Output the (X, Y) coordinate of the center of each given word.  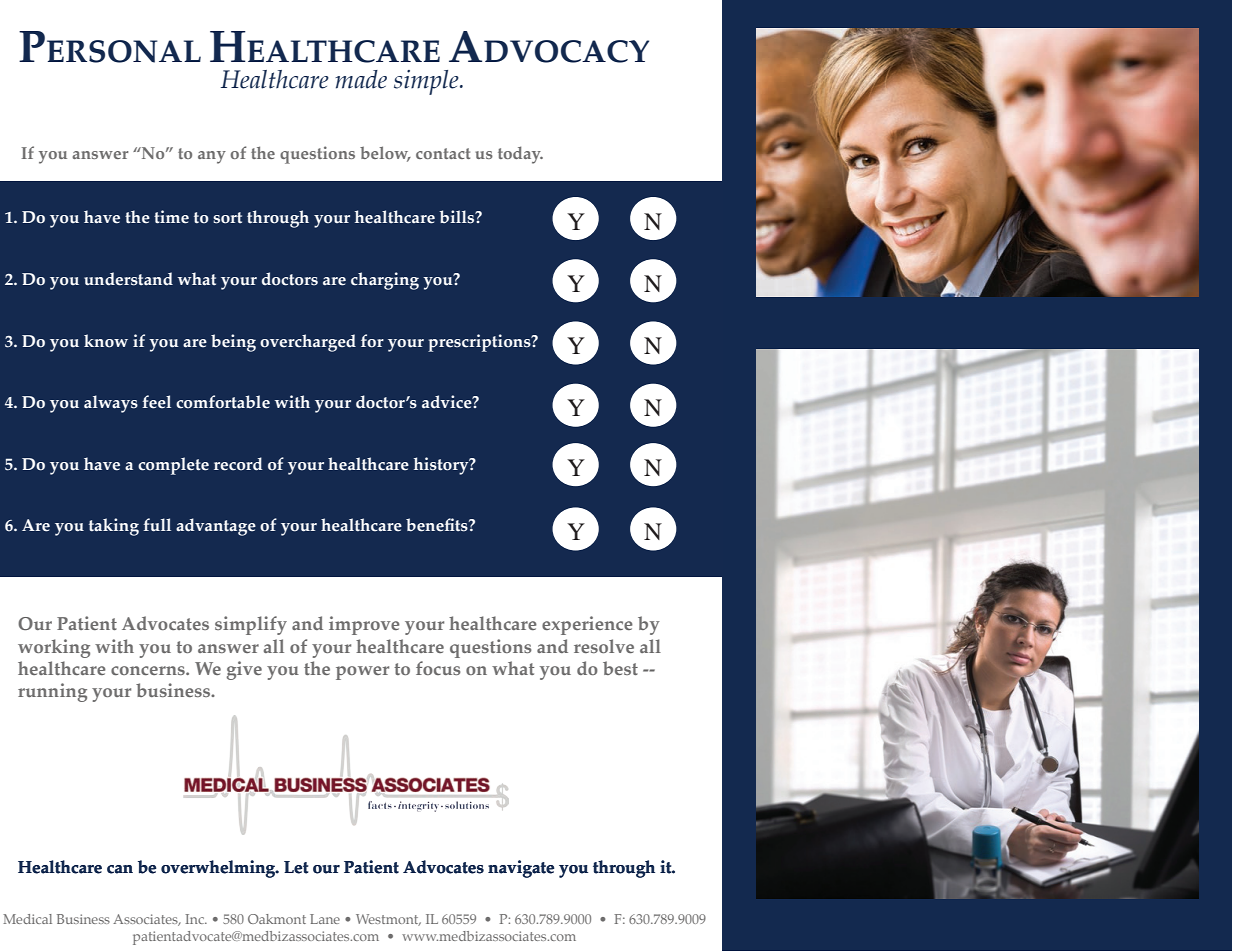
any (212, 157)
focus (438, 668)
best (620, 668)
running (52, 692)
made (361, 79)
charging (385, 281)
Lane (325, 919)
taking (114, 527)
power (362, 673)
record (238, 464)
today (520, 155)
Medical (27, 919)
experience (587, 625)
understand (128, 279)
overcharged (308, 343)
